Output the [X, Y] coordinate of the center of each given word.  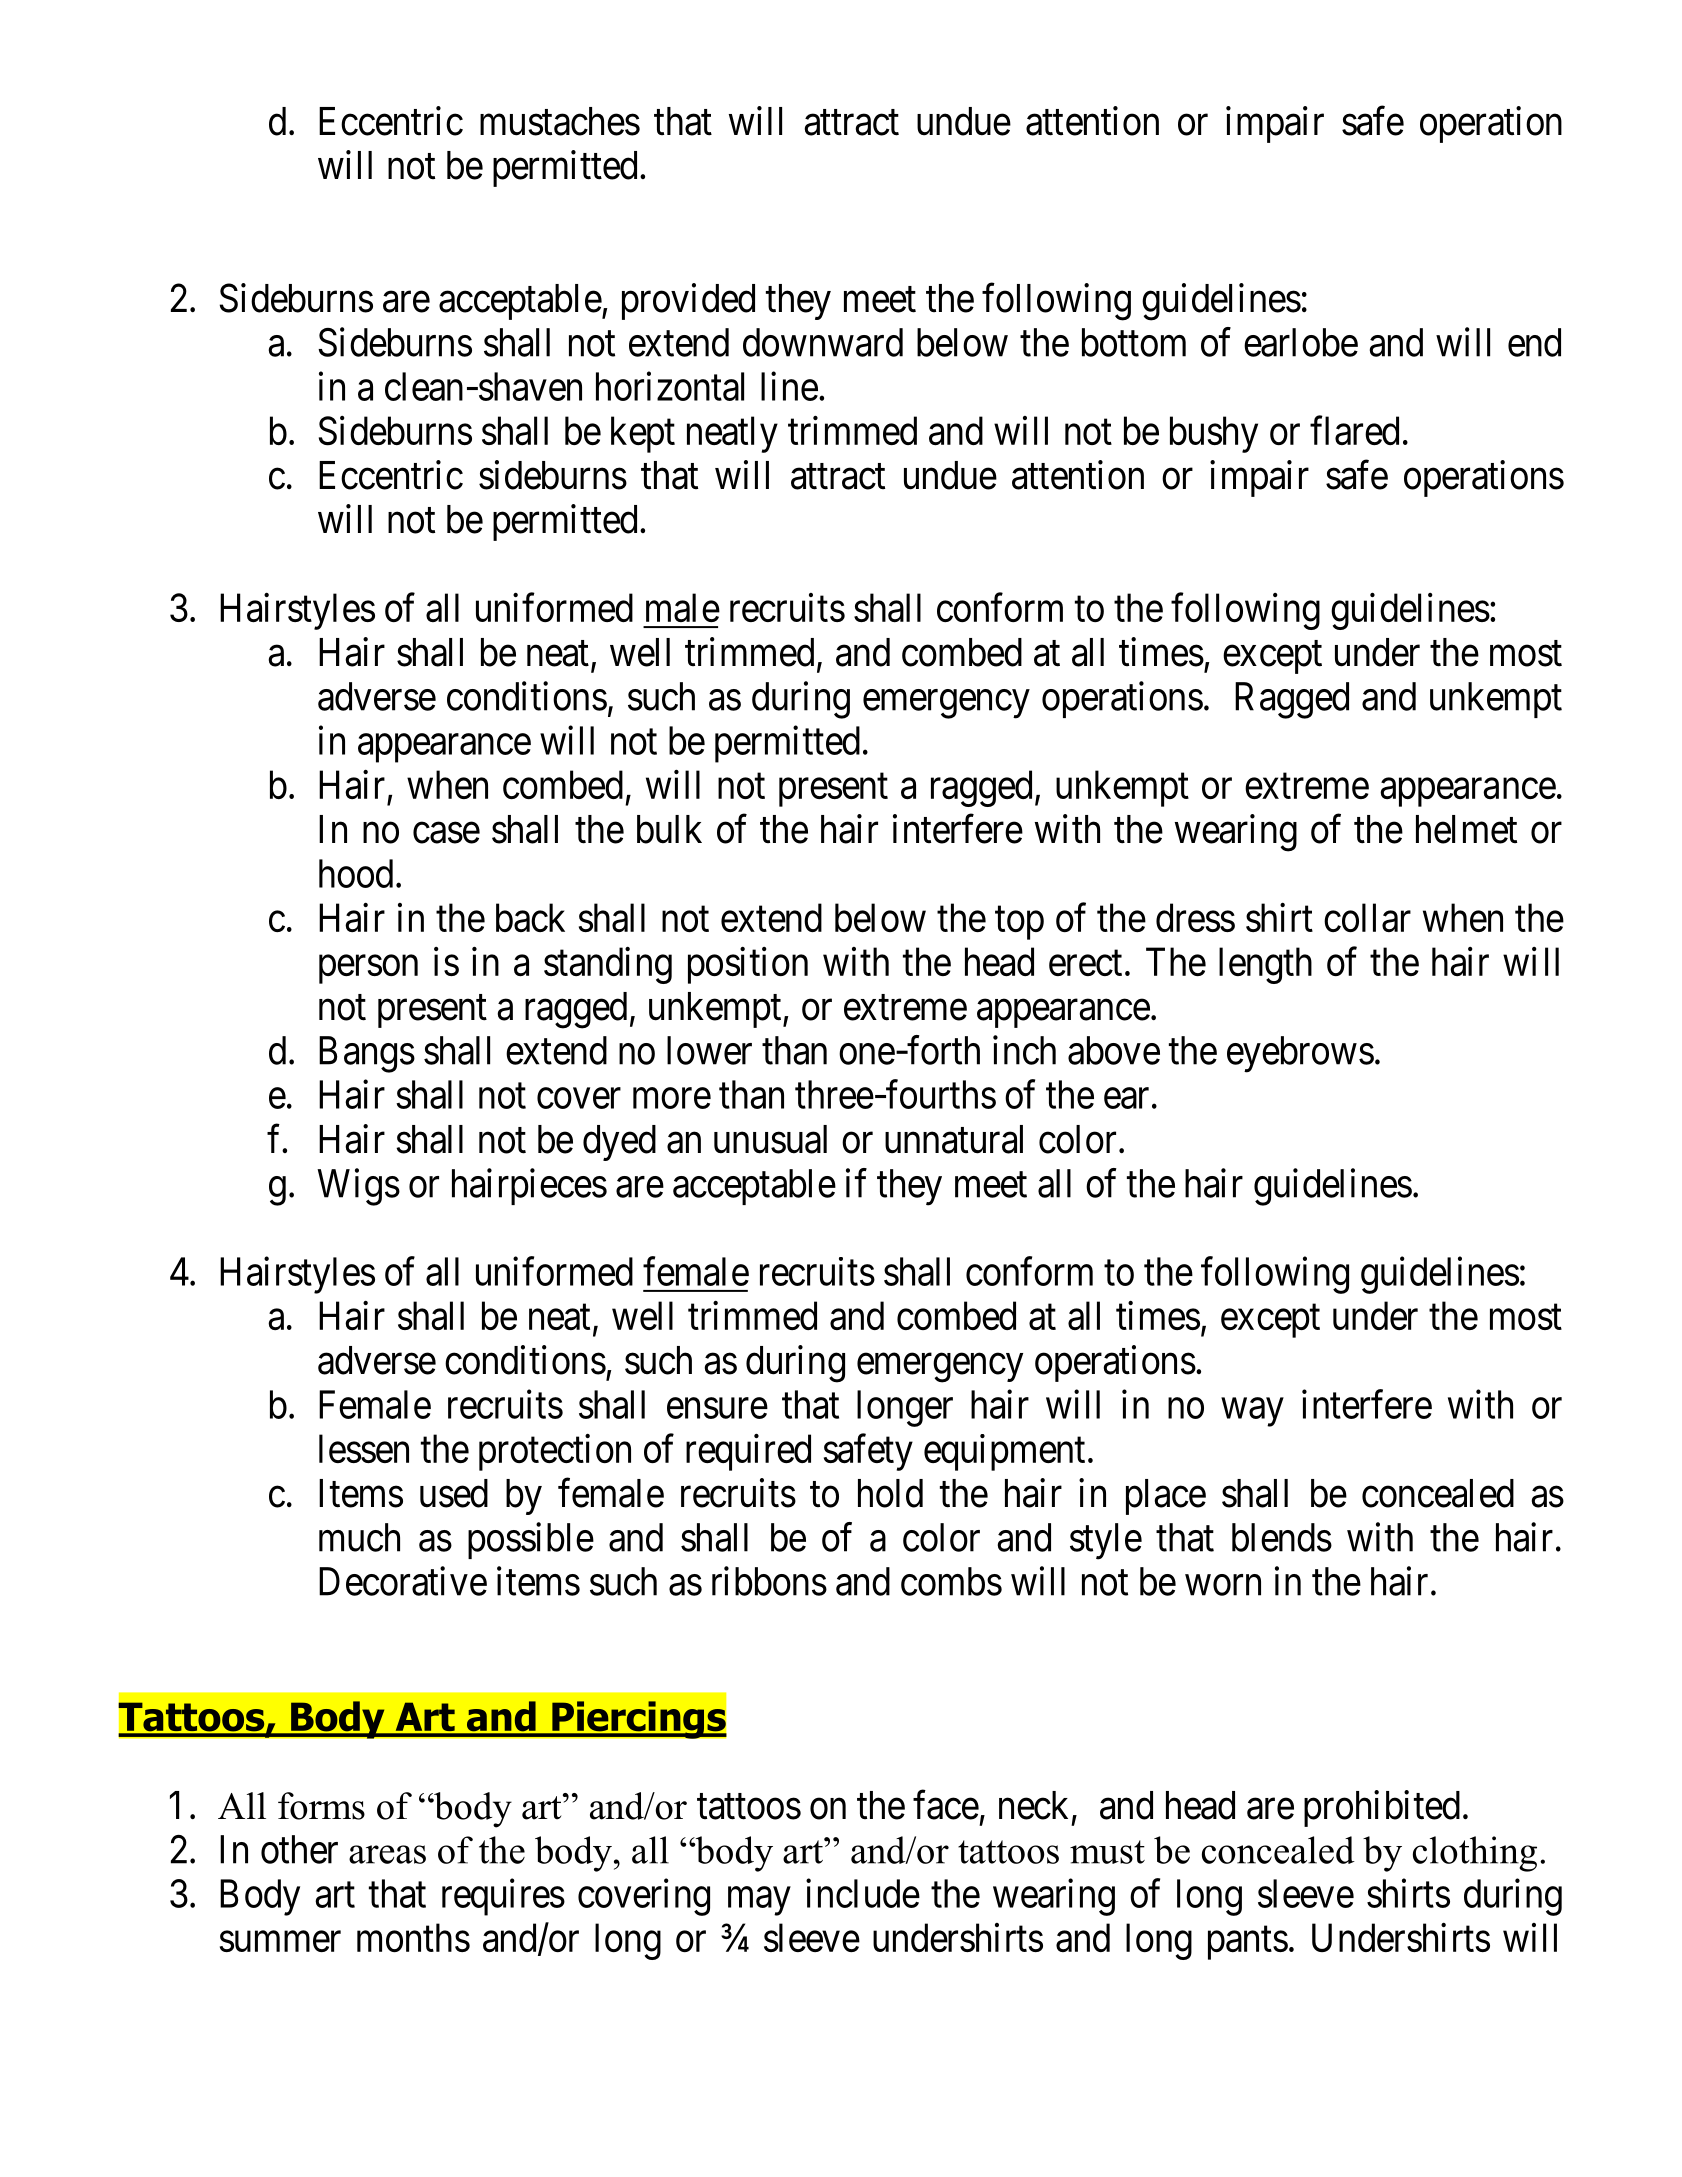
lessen [364, 1448]
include [863, 1893]
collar [1367, 917]
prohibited [1382, 1808]
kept [643, 434]
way [1252, 1412]
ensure [717, 1408]
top [1019, 923]
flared [1354, 430]
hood [356, 873]
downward [823, 342]
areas [387, 1854]
